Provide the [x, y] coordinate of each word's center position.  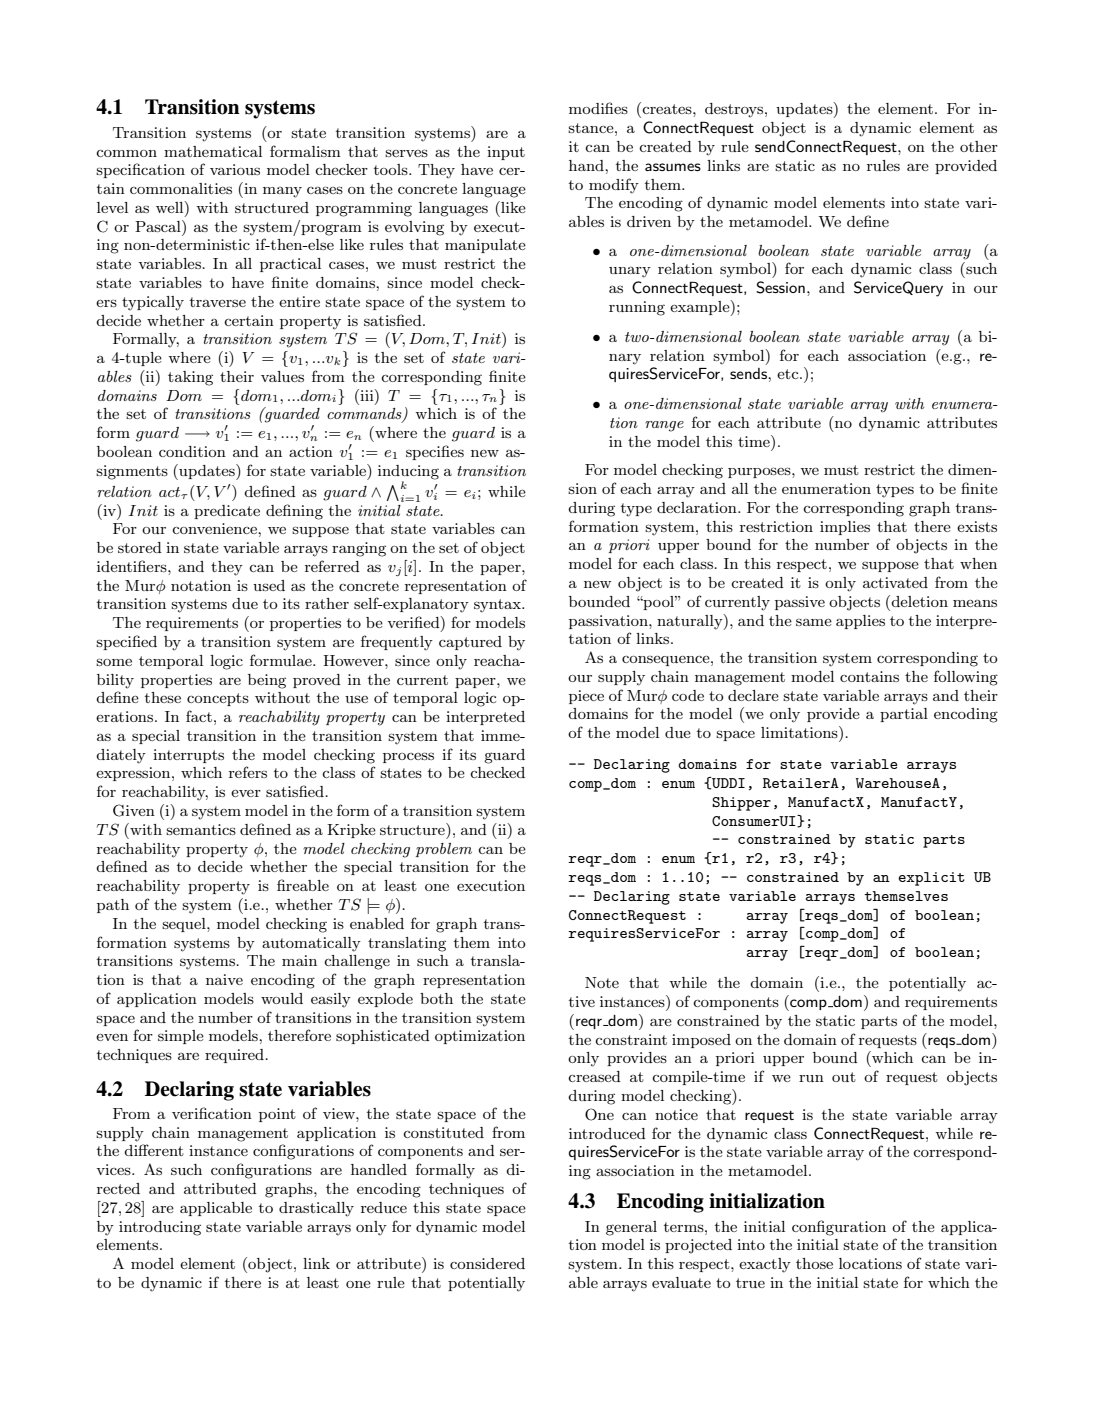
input [506, 153]
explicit [931, 879]
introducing [160, 1228]
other [979, 146]
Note [602, 982]
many [282, 192]
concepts [218, 699]
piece [586, 697]
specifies [435, 452]
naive [224, 979]
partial [904, 715]
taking [190, 378]
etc [789, 374]
